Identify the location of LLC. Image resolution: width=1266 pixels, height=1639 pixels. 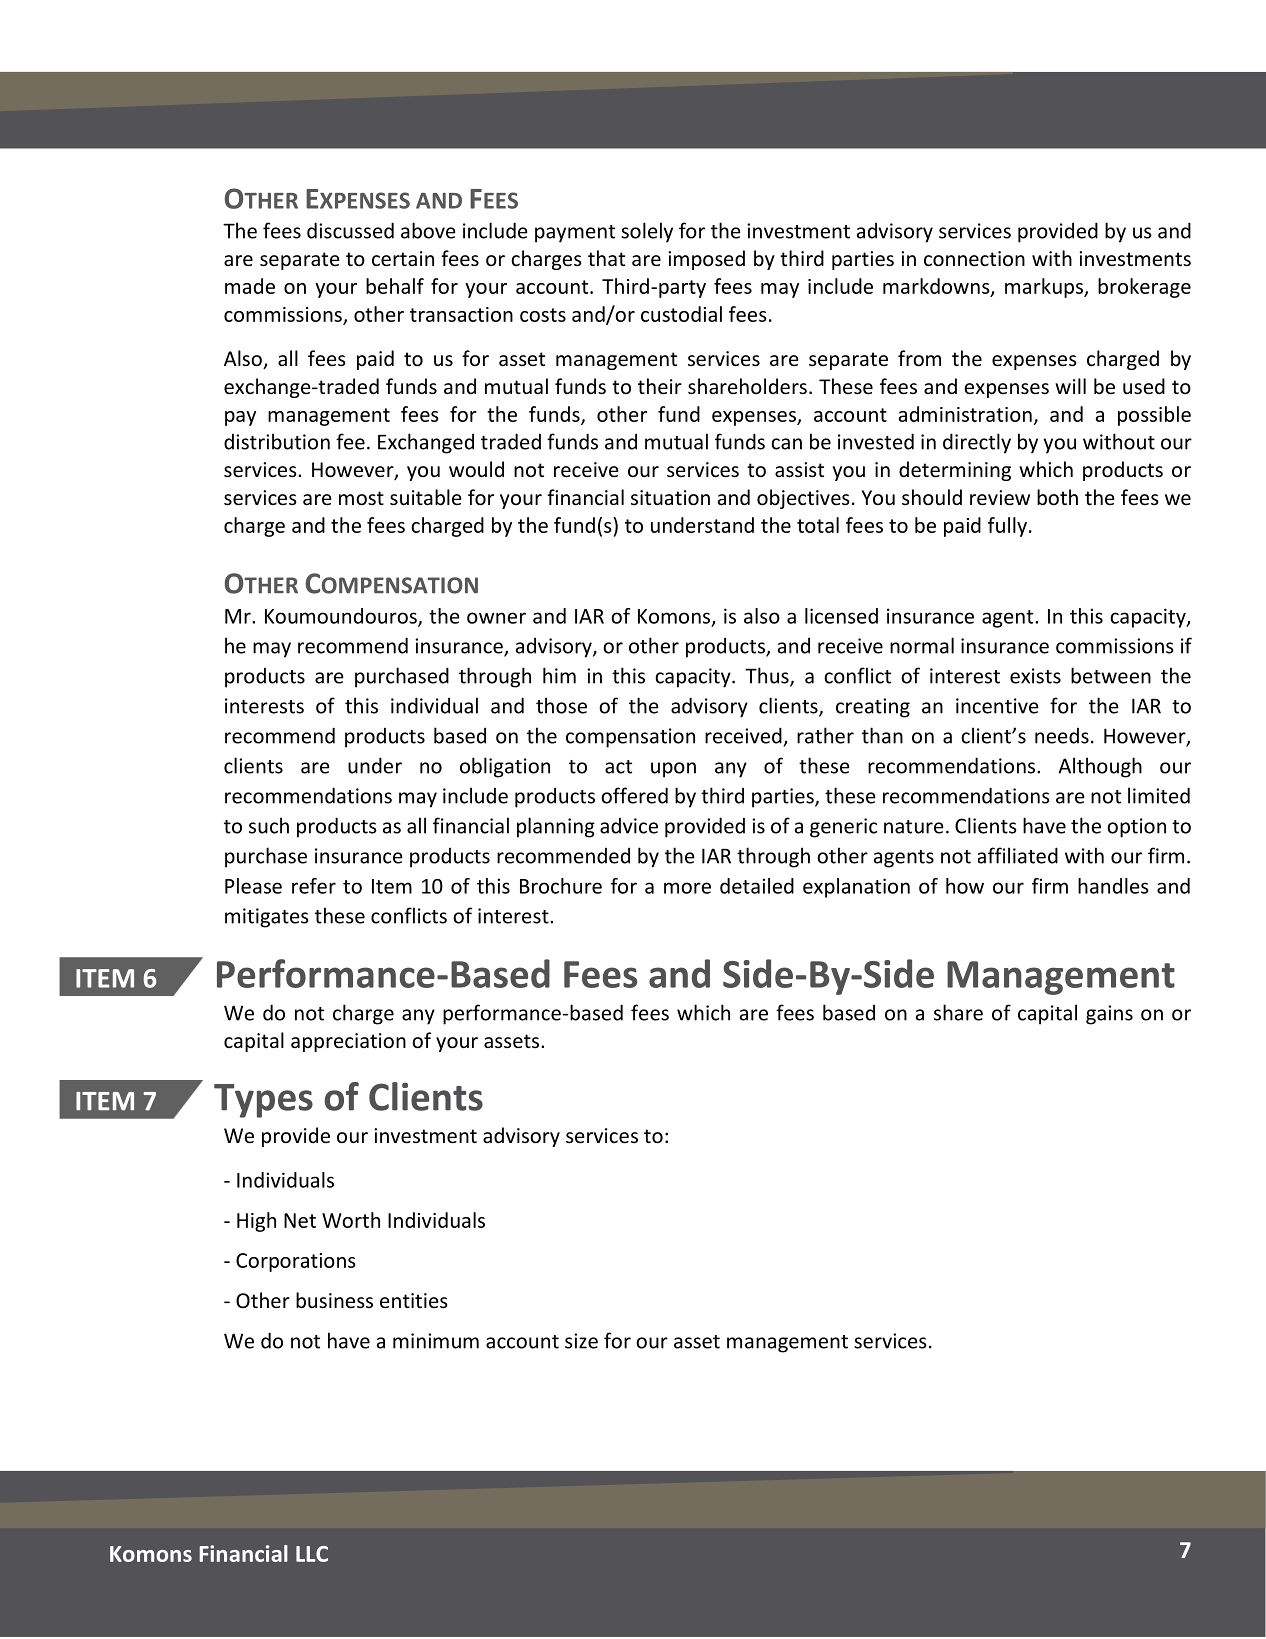
(312, 1554).
